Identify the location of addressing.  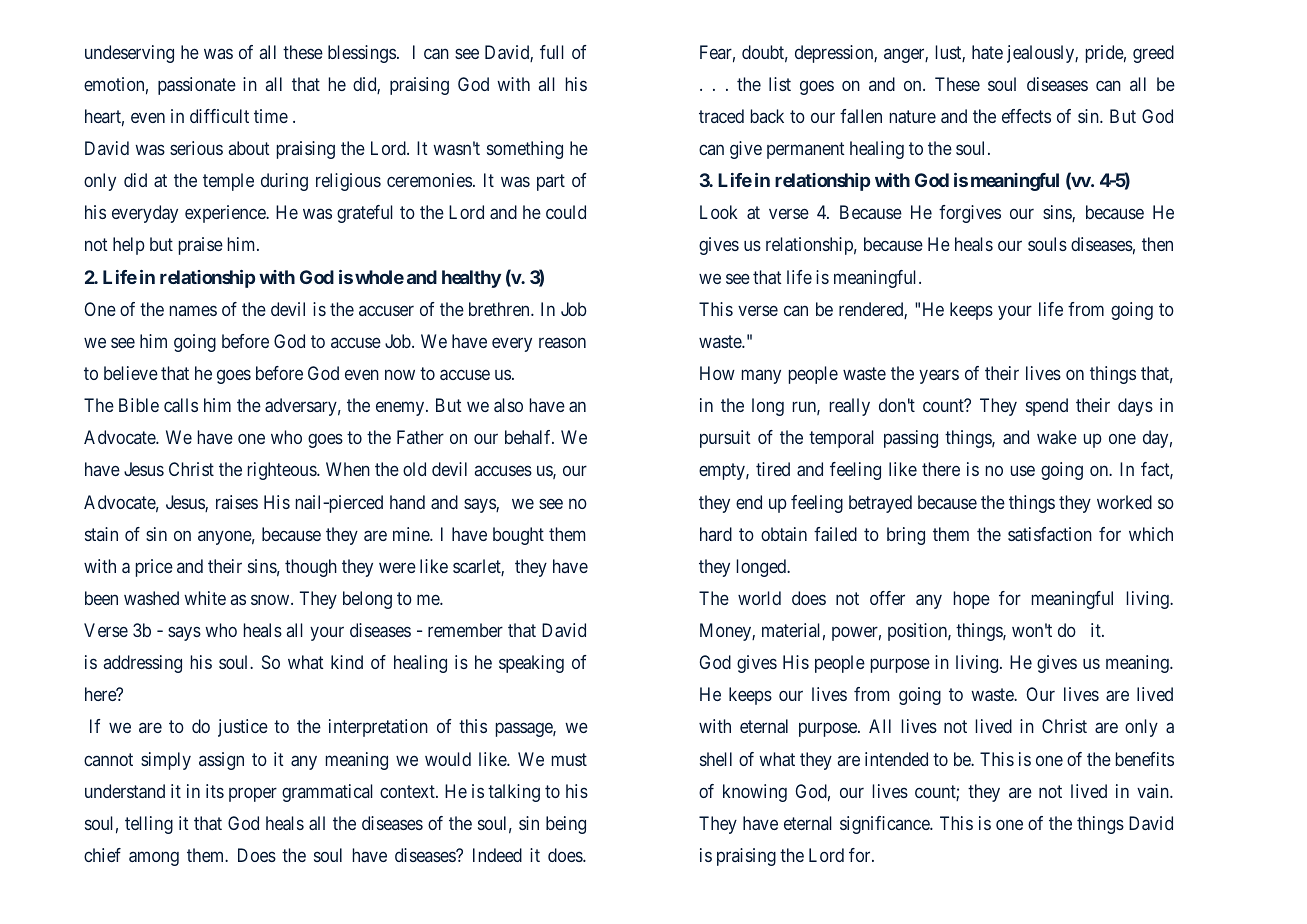
(143, 664).
